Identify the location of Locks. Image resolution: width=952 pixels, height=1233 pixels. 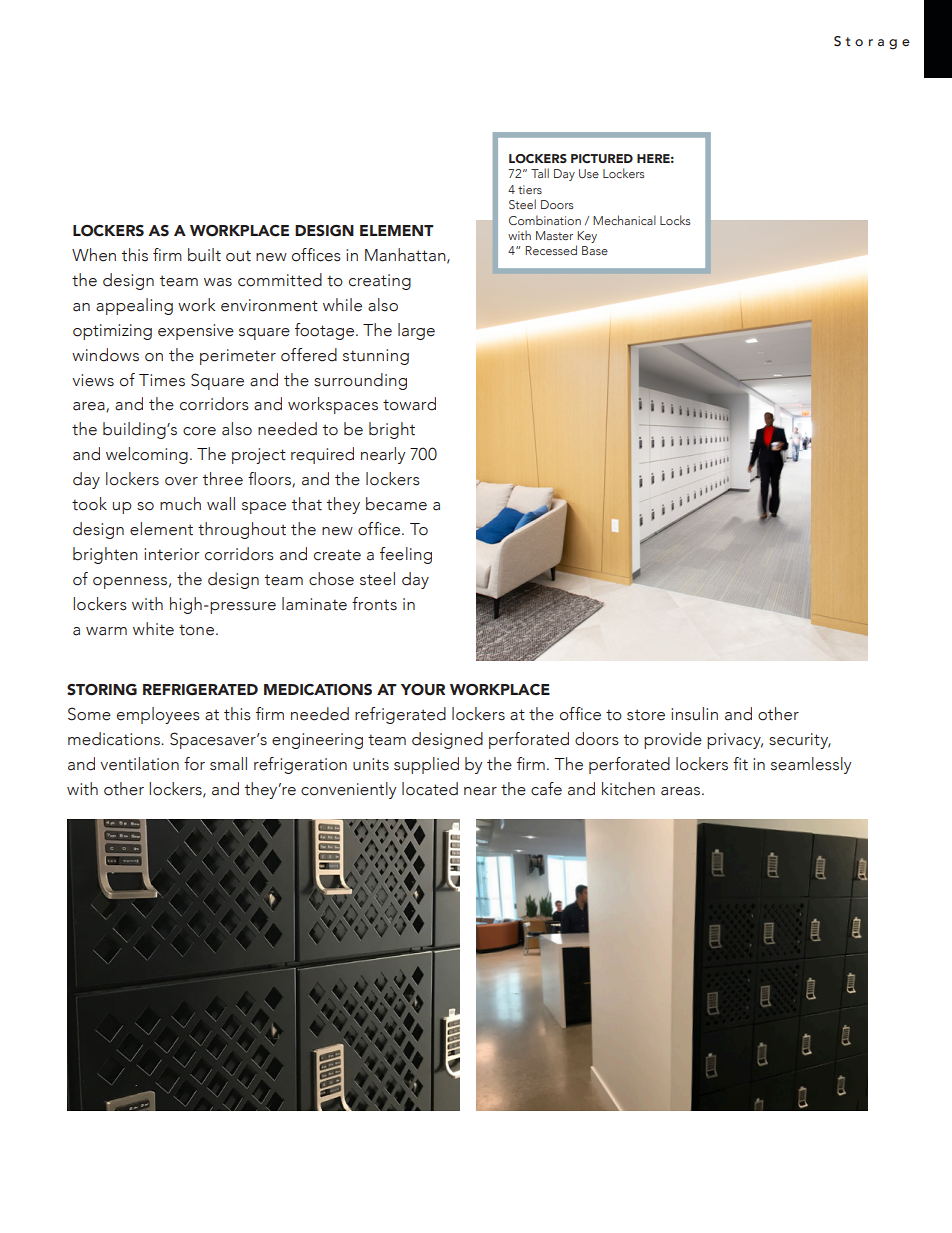
(675, 220).
